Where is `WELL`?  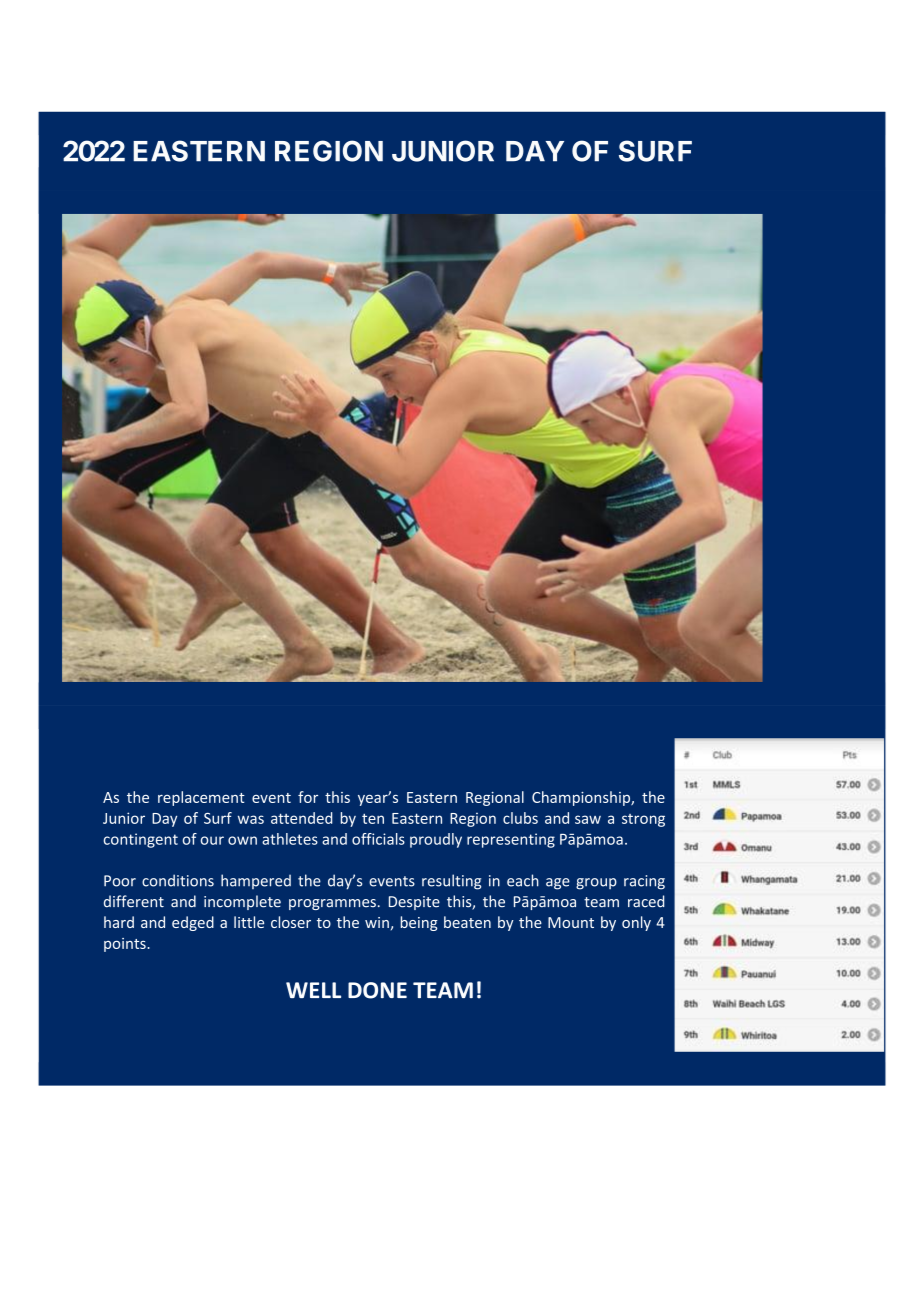 WELL is located at coordinates (313, 990).
